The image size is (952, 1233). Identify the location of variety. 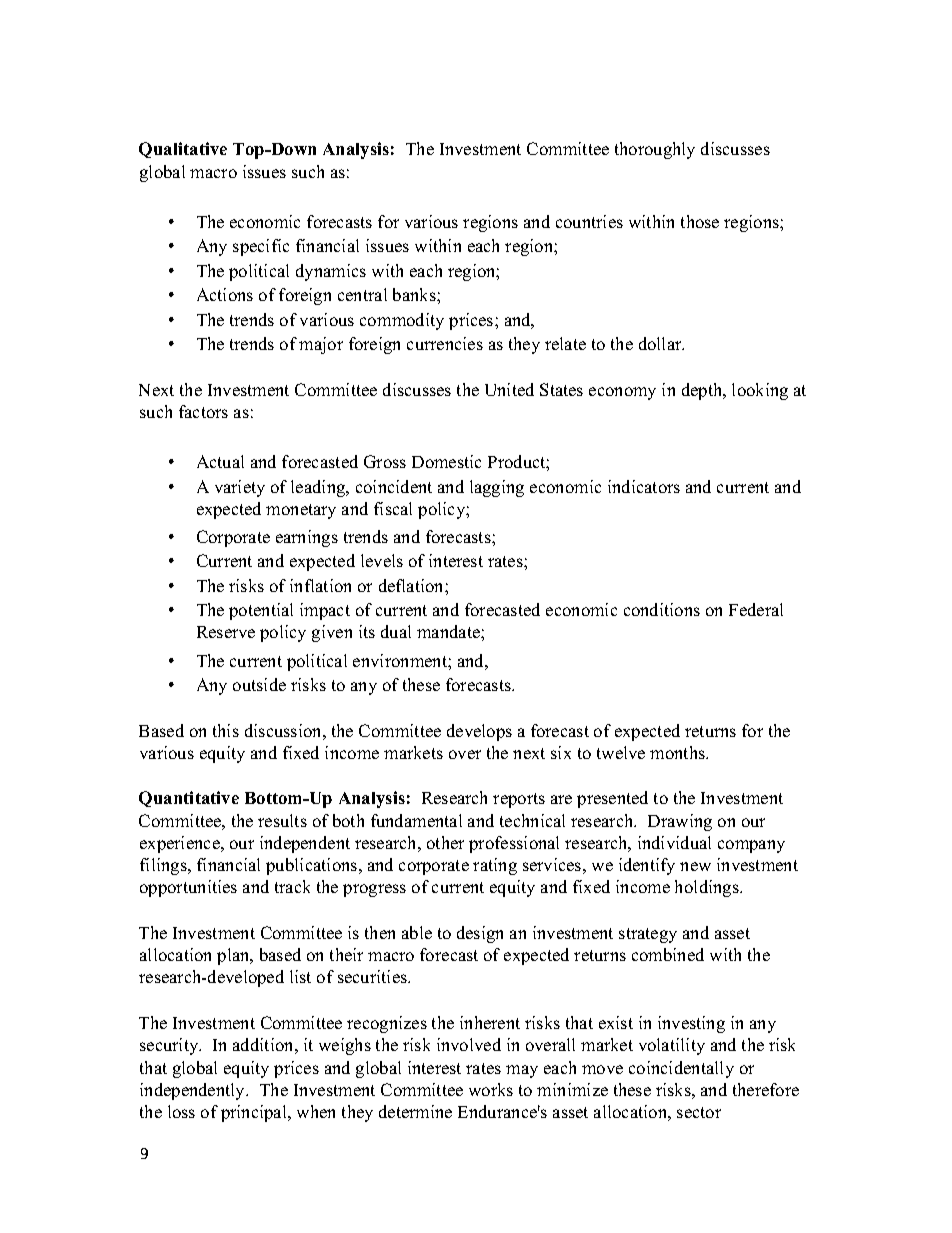
(240, 488).
